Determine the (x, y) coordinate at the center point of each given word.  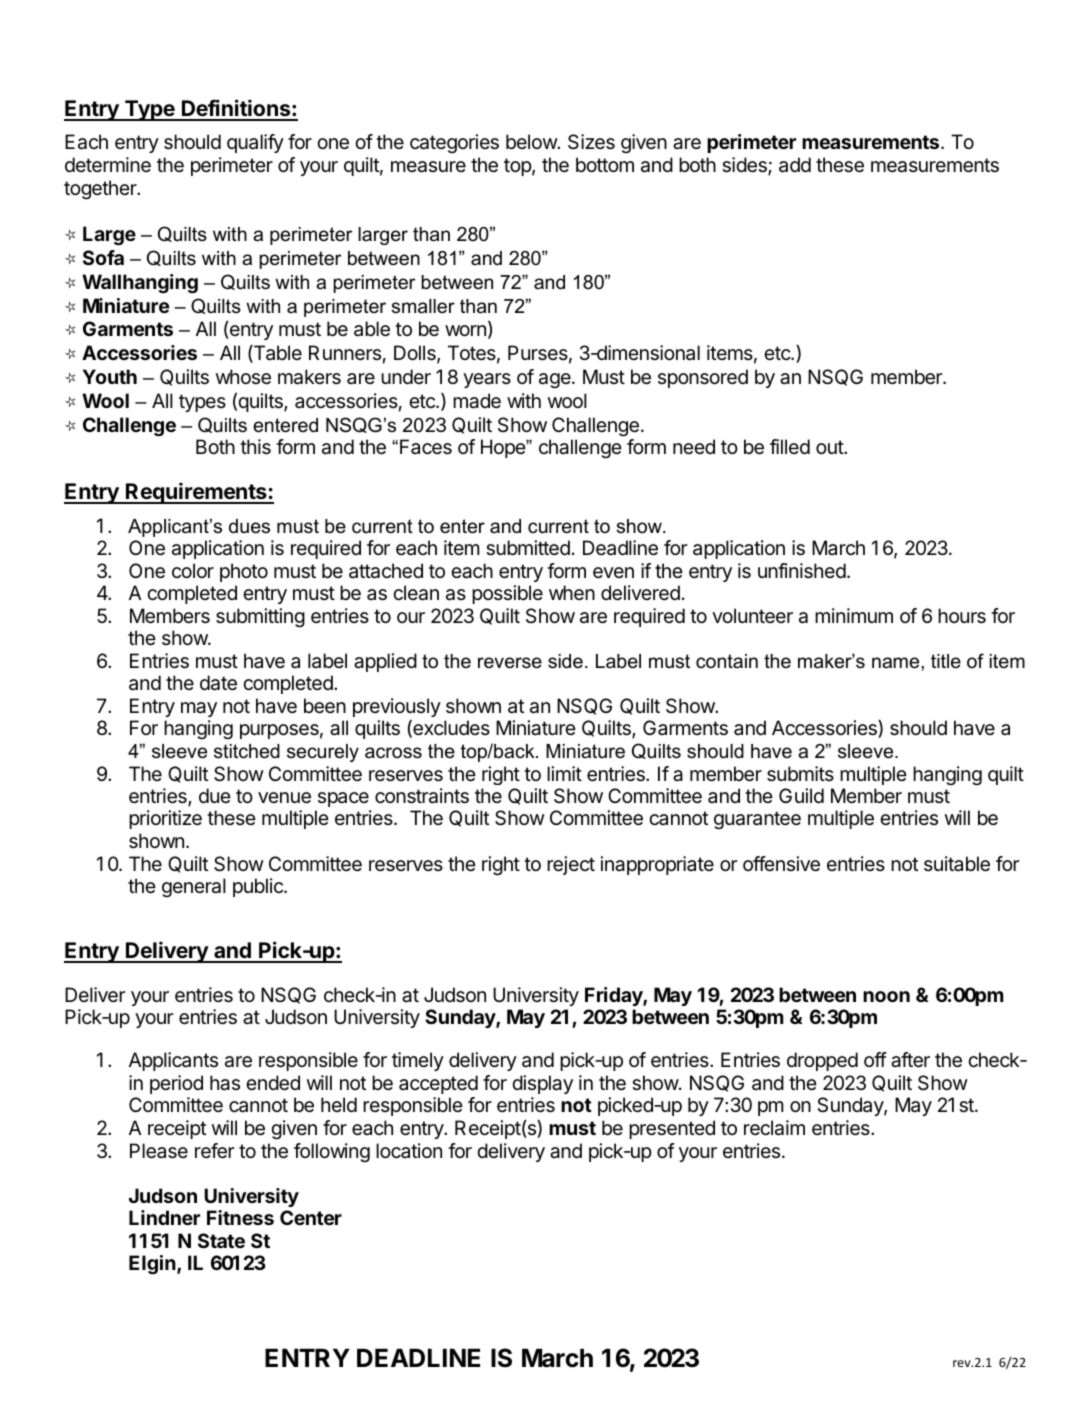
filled (790, 446)
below (532, 141)
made (477, 401)
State (221, 1240)
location (409, 1151)
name (897, 663)
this (255, 447)
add (795, 165)
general (194, 888)
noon (886, 996)
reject (571, 865)
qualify (255, 143)
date (218, 683)
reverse (510, 663)
